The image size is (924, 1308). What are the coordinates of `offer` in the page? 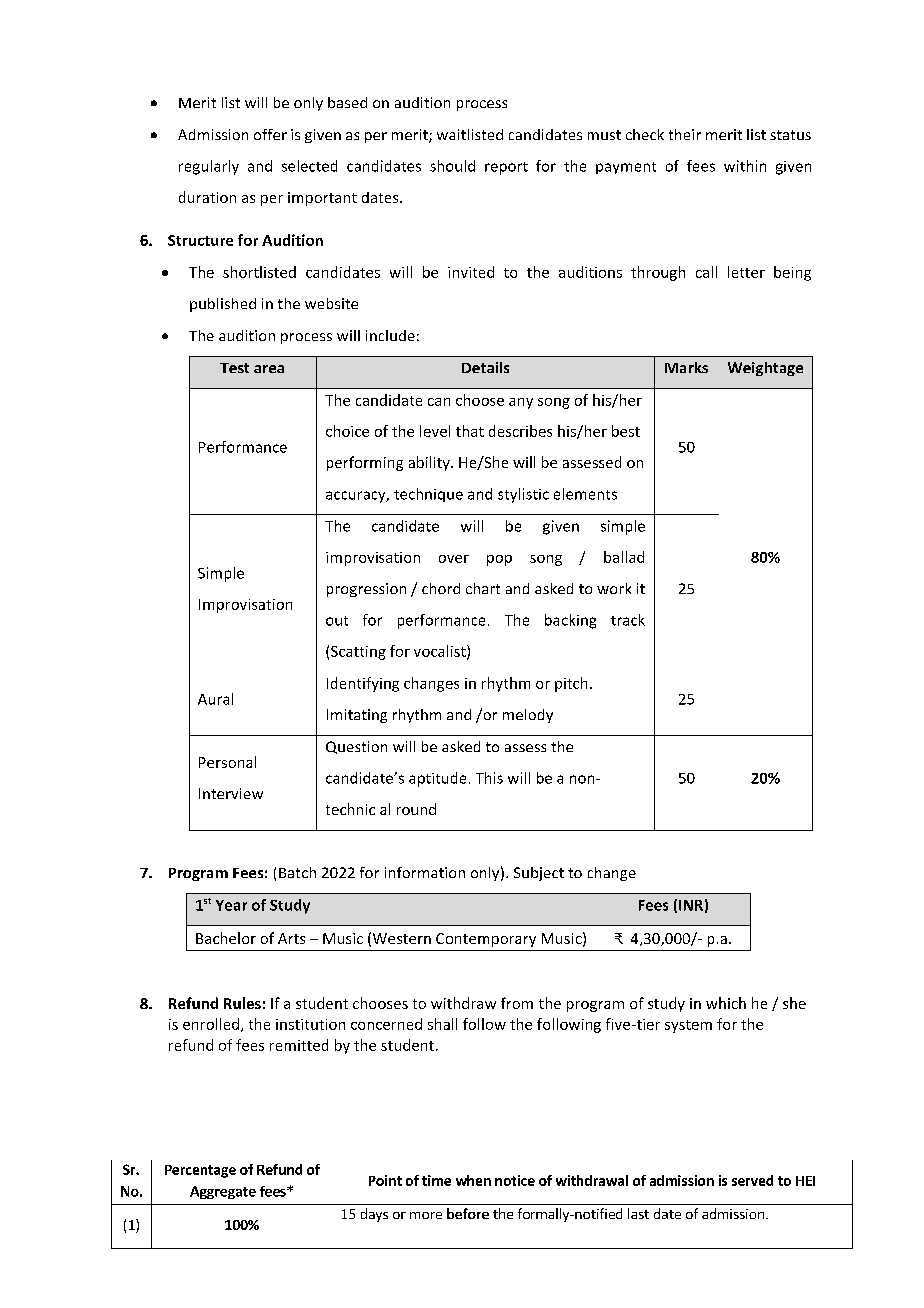 It's located at (270, 134).
